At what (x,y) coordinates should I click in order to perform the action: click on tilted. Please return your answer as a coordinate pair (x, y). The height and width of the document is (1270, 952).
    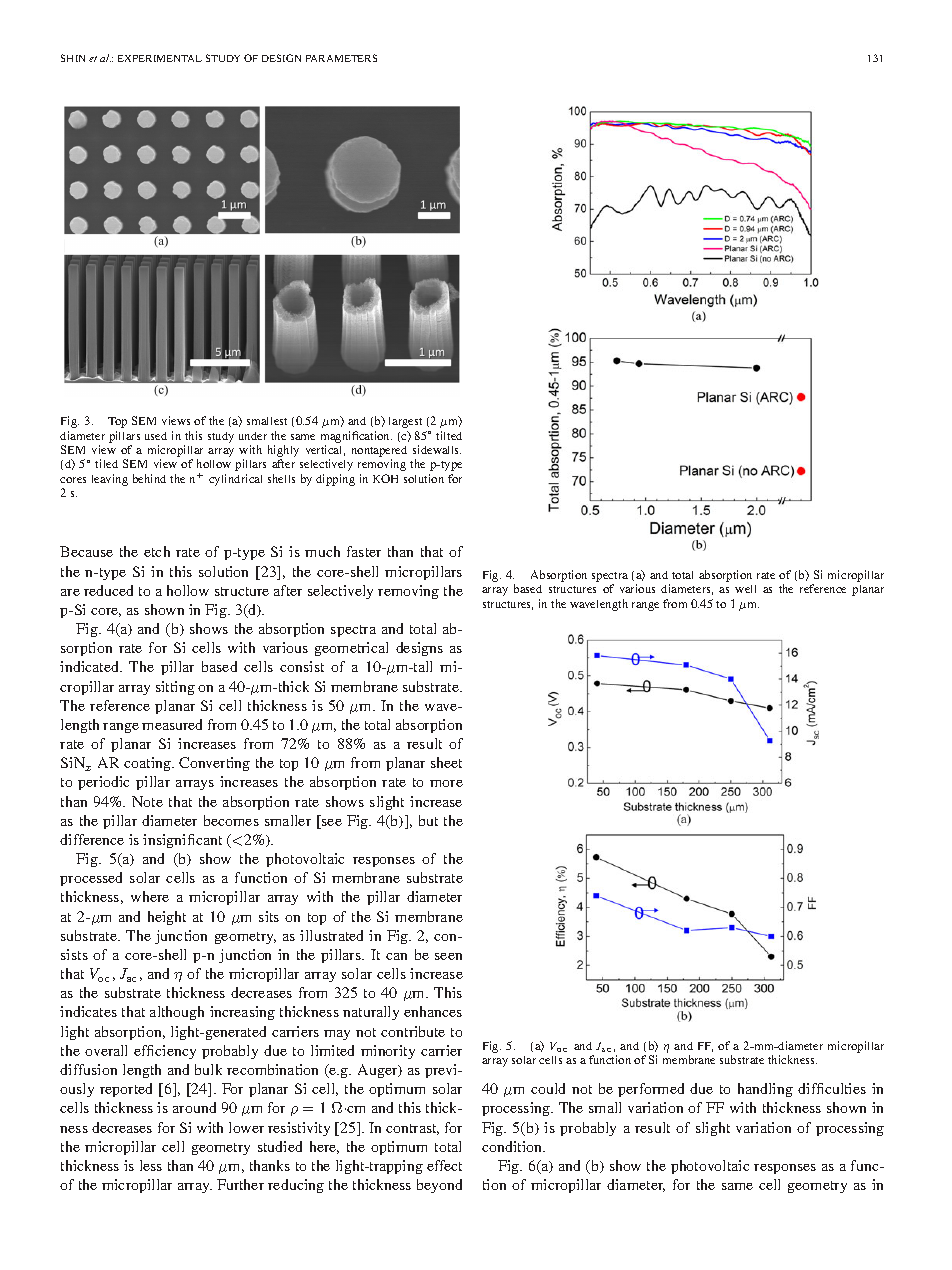
    Looking at the image, I should click on (449, 435).
